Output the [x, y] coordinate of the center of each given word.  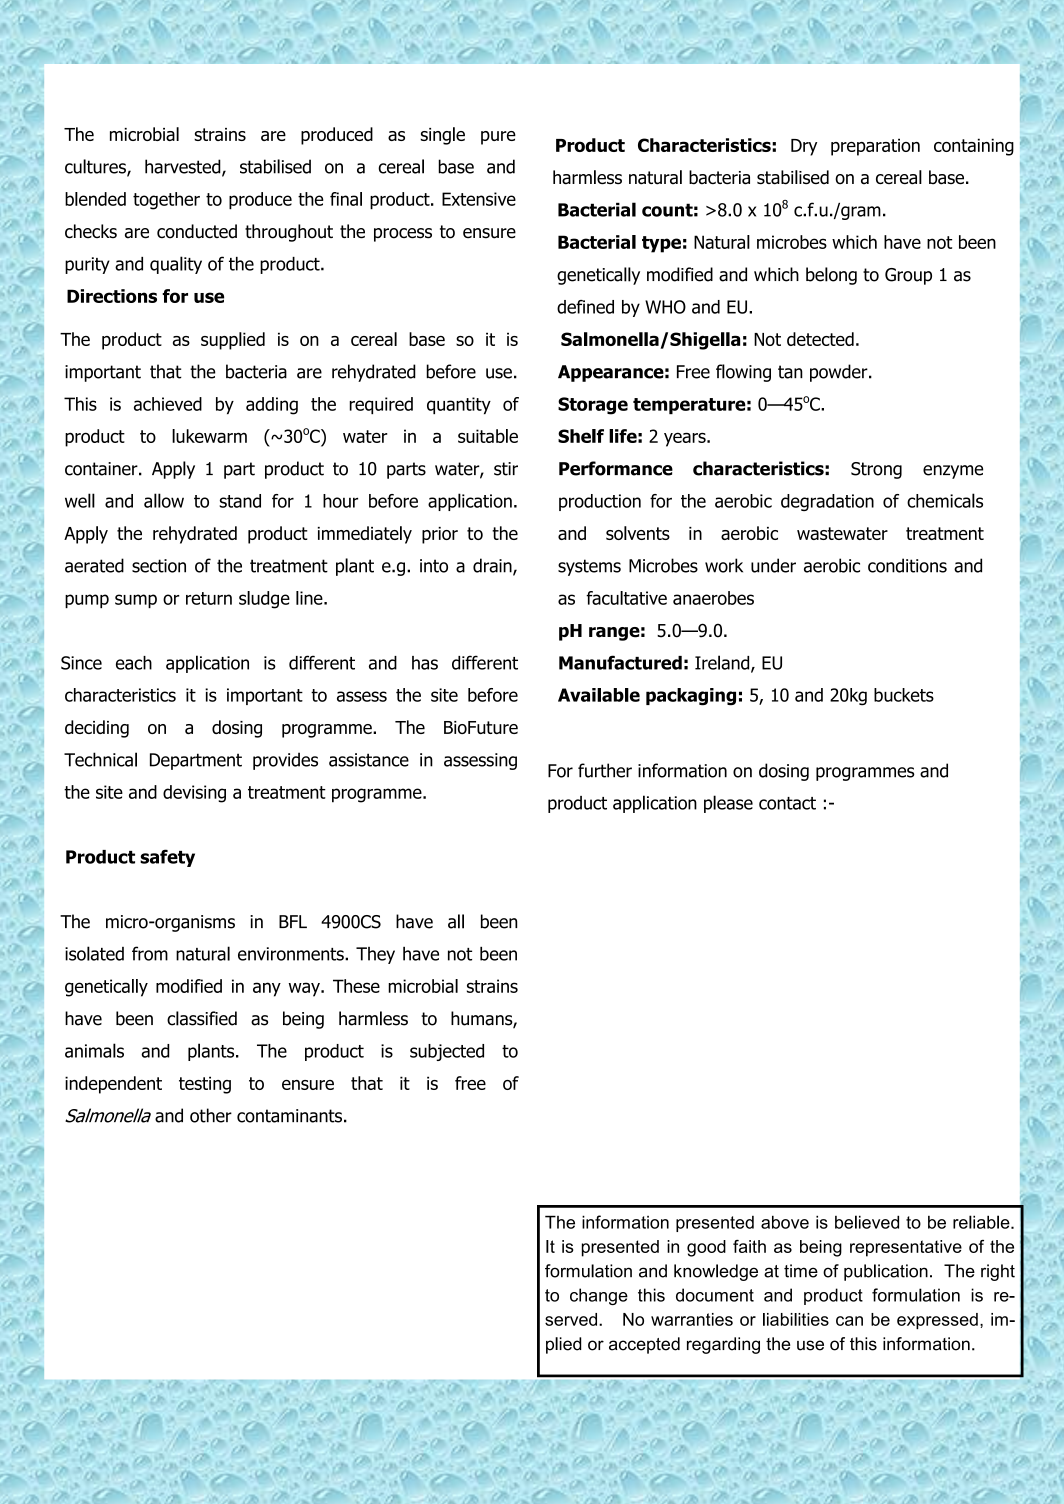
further [605, 770]
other [211, 1115]
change [599, 1296]
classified [202, 1018]
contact [787, 803]
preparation [875, 147]
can [849, 1321]
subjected [447, 1052]
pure [498, 138]
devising [194, 794]
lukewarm [209, 436]
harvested [184, 167]
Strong [876, 470]
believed [867, 1222]
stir [506, 469]
